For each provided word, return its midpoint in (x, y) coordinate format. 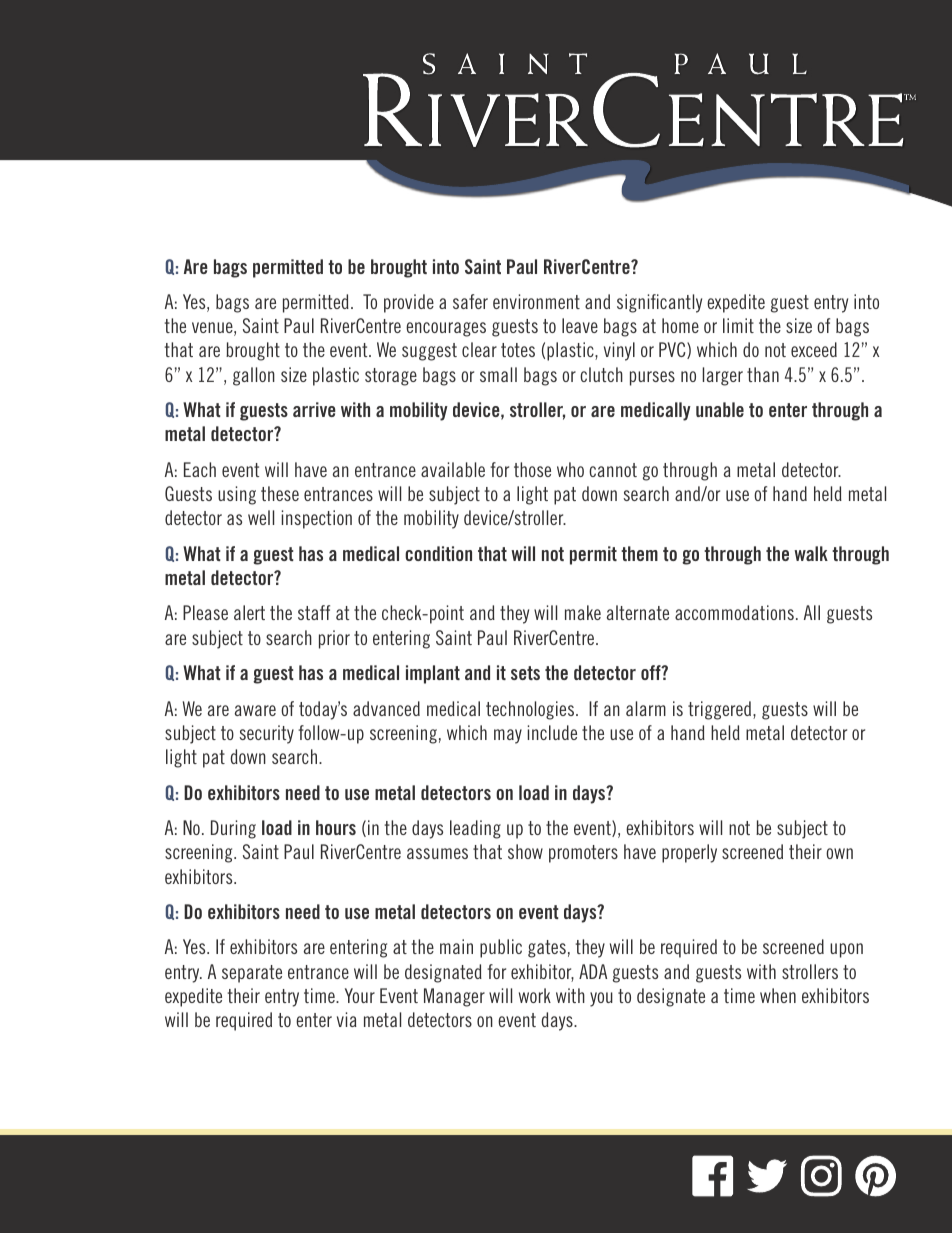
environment (536, 301)
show (525, 851)
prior (334, 639)
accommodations (734, 612)
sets (525, 673)
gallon (254, 376)
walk (811, 553)
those (532, 469)
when (778, 995)
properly (689, 853)
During (233, 829)
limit (738, 325)
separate (252, 974)
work (535, 995)
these (280, 493)
